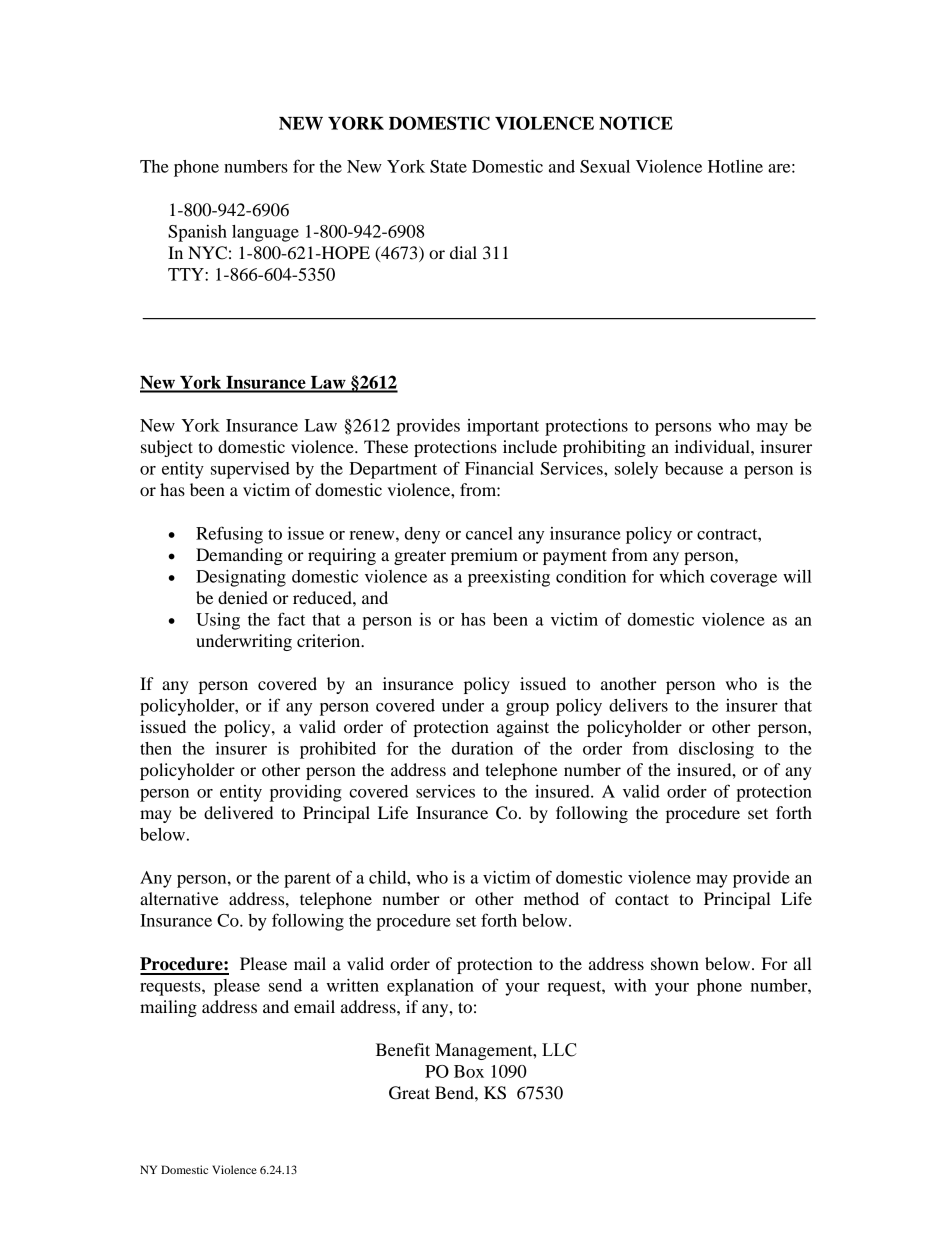 The image size is (952, 1233). I want to click on disclosing, so click(716, 750).
